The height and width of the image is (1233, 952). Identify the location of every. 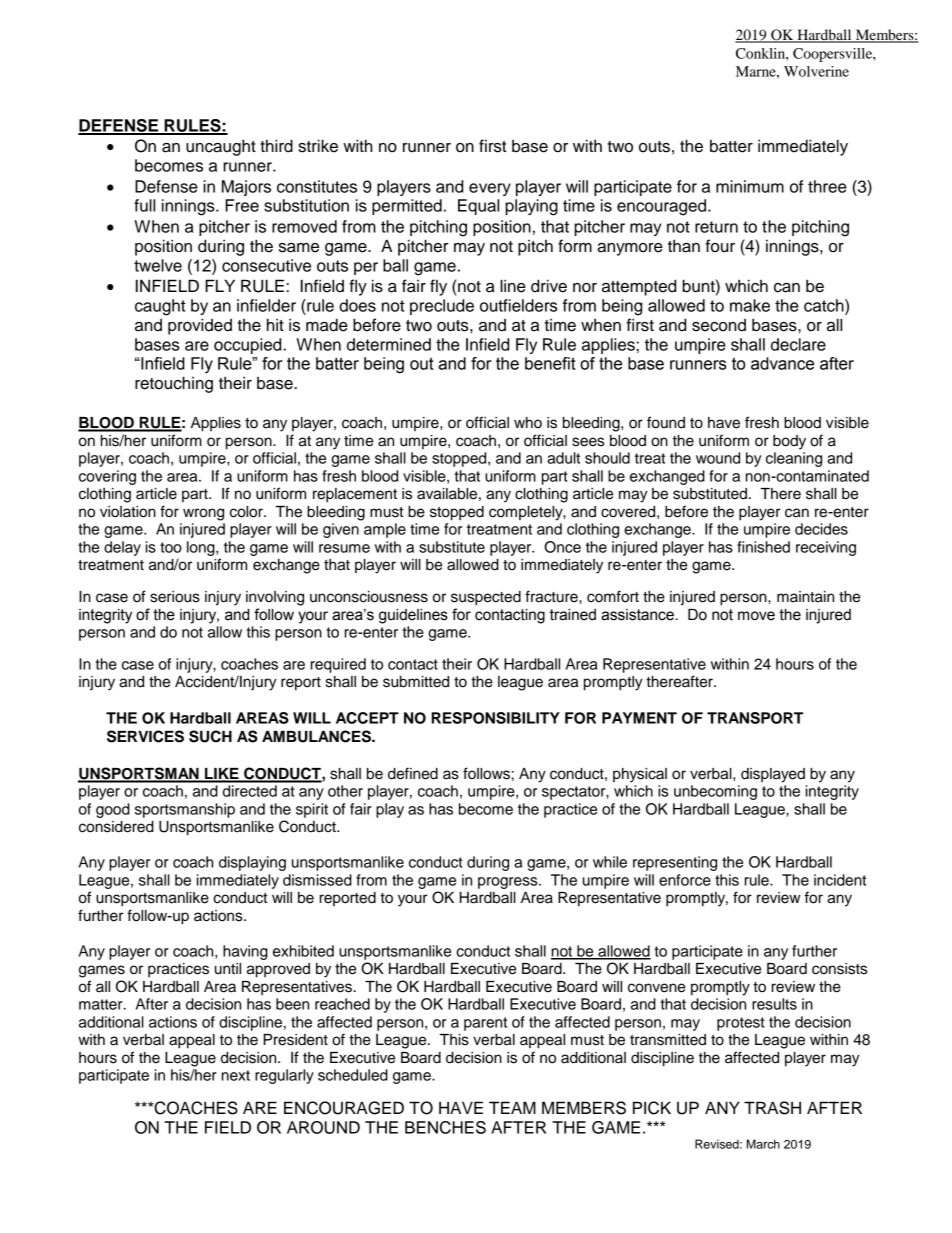
(490, 189).
